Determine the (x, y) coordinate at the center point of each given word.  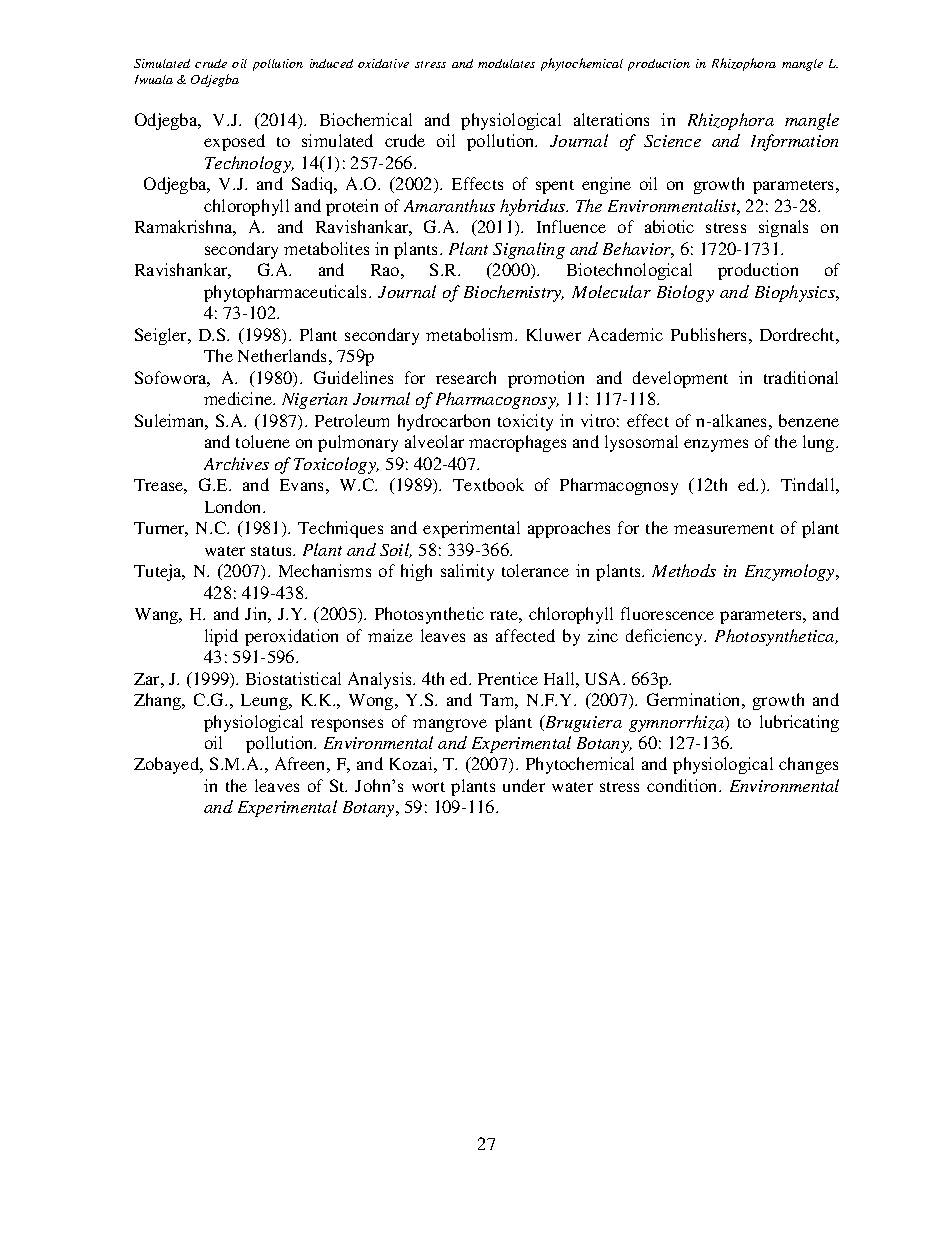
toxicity (525, 422)
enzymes (716, 445)
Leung (266, 702)
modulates (506, 63)
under (524, 785)
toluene (263, 441)
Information (794, 142)
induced (331, 63)
